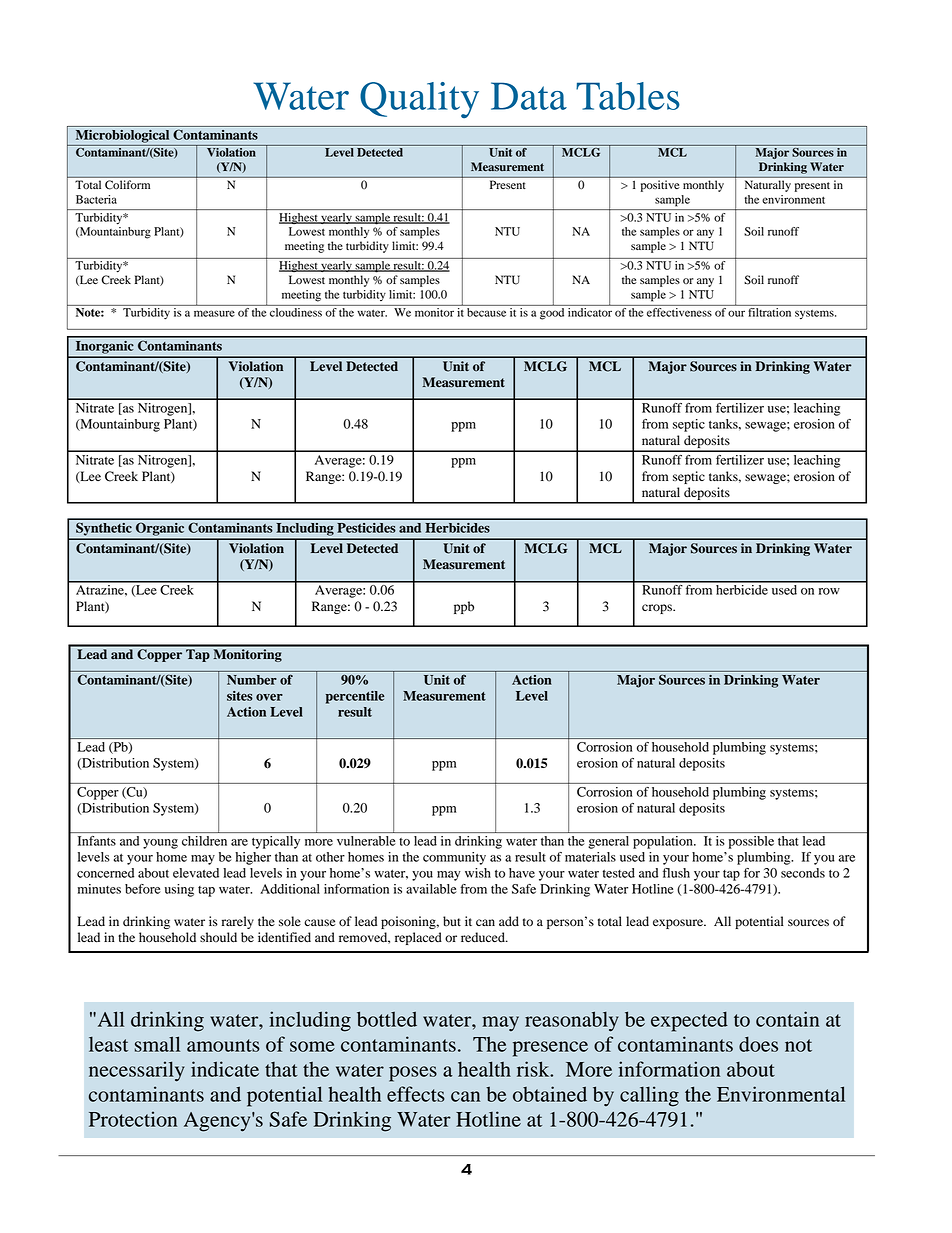 The image size is (952, 1233). What do you see at coordinates (803, 873) in the screenshot?
I see `seconds` at bounding box center [803, 873].
